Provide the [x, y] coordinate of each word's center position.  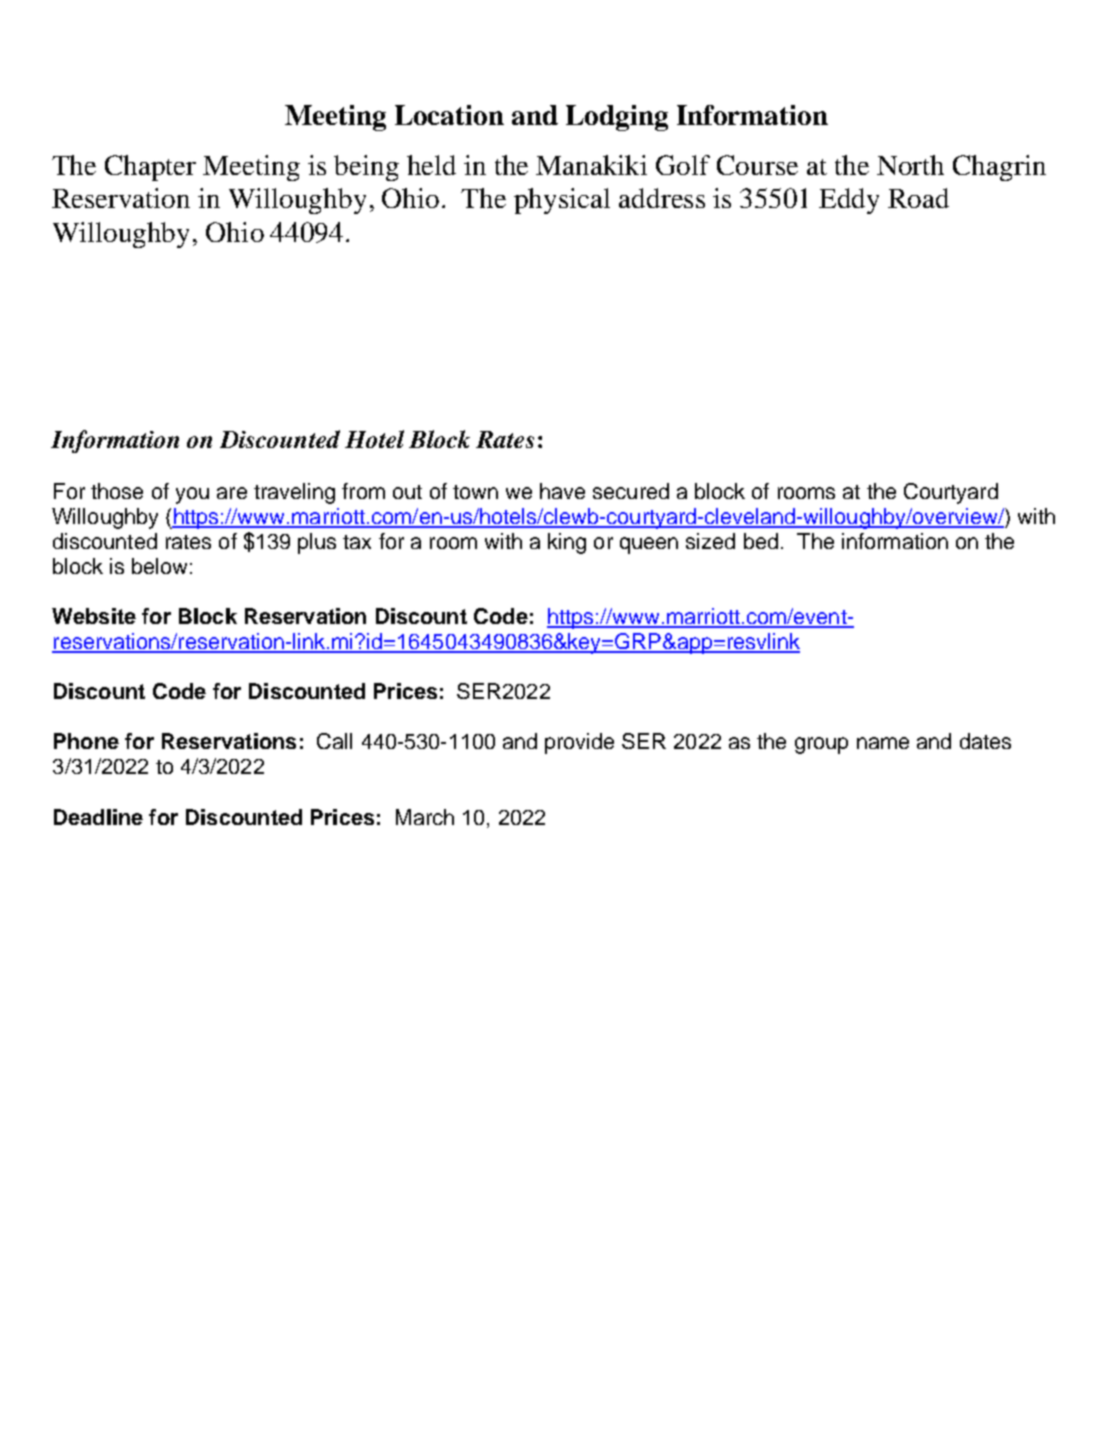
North [910, 165]
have [562, 491]
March [425, 817]
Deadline [98, 817]
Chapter [150, 168]
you [192, 495]
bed [761, 541]
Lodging [617, 118]
